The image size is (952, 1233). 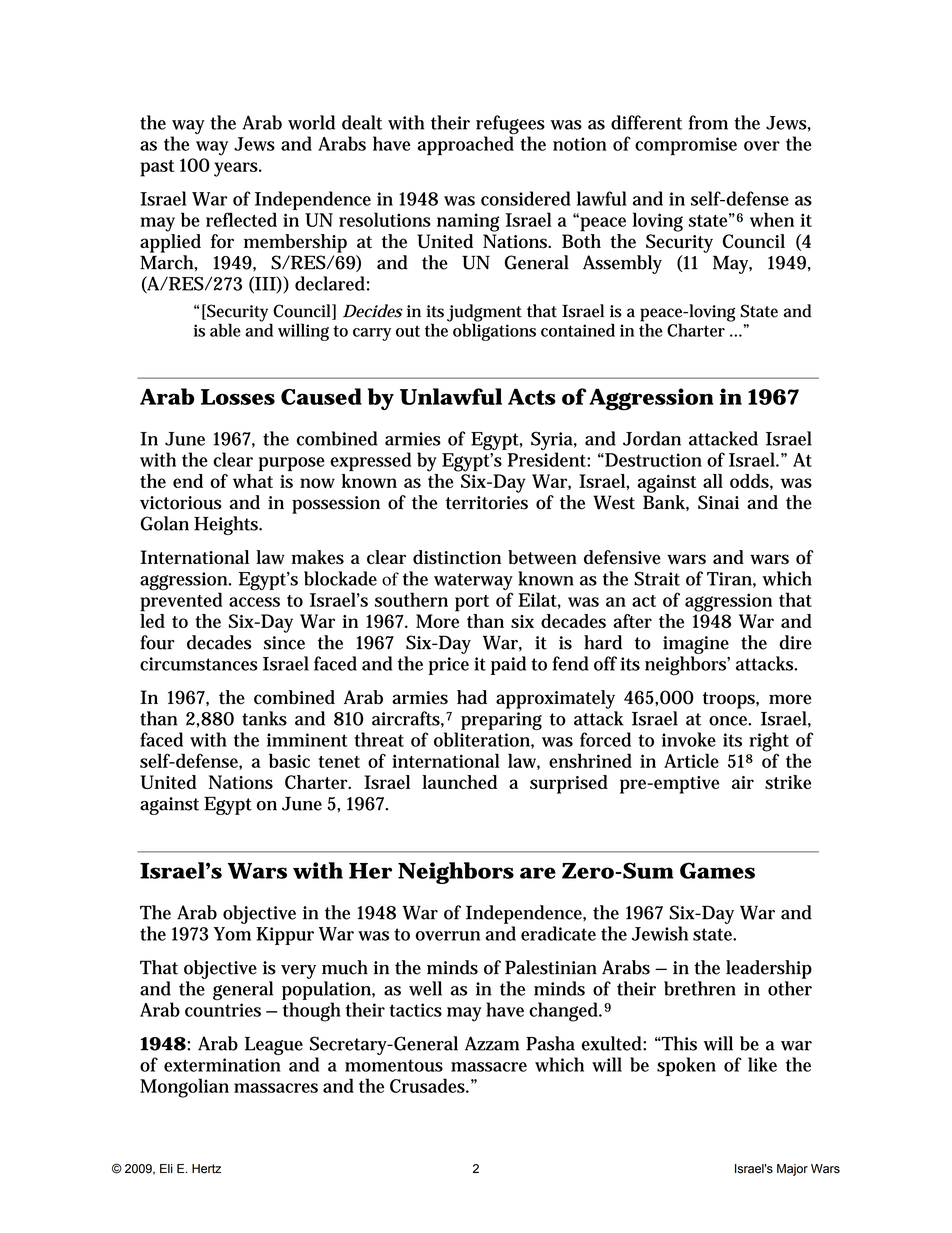 I want to click on approached, so click(x=465, y=145).
